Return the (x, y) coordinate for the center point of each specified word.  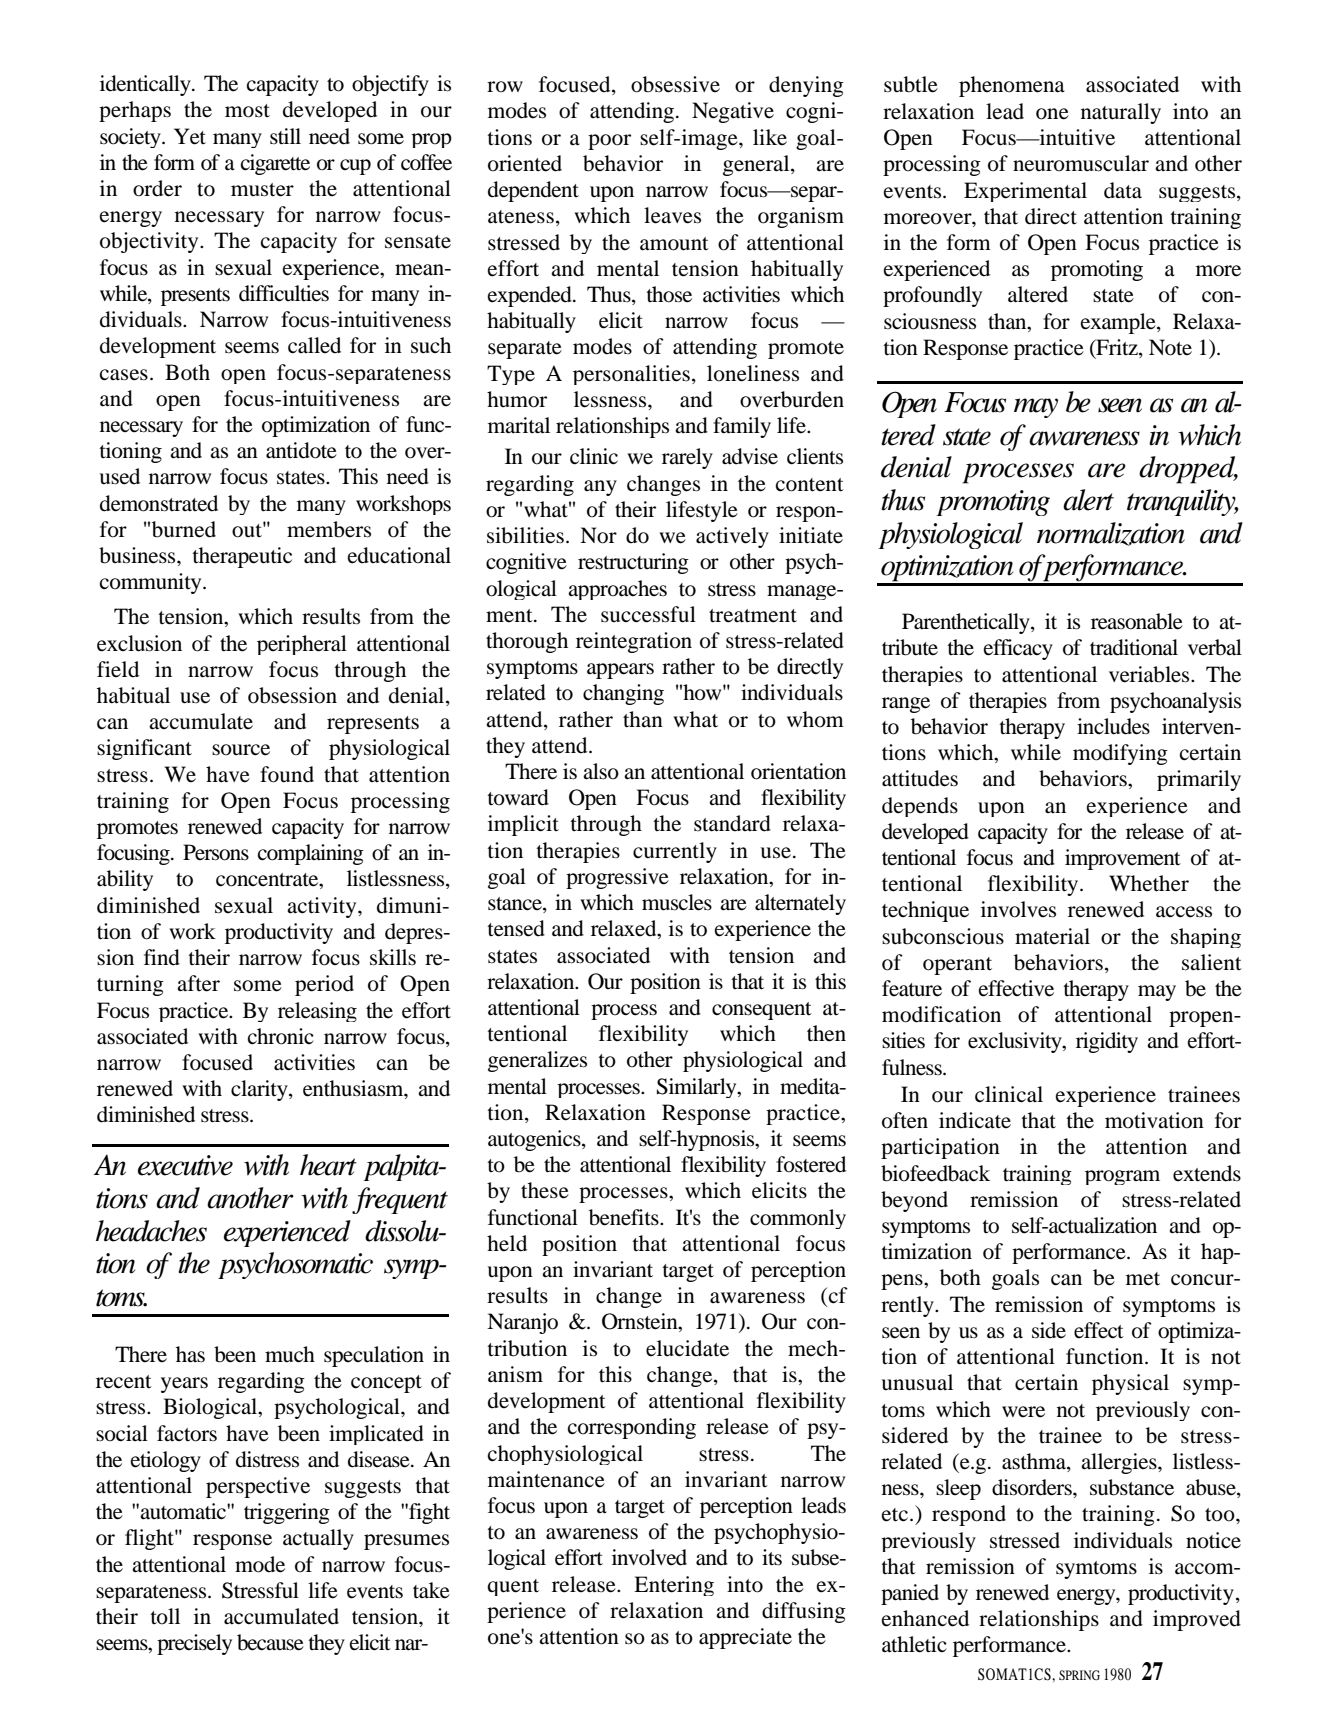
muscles (677, 902)
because (270, 1642)
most (247, 111)
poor (609, 142)
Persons (216, 852)
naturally (1121, 113)
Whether (1149, 883)
